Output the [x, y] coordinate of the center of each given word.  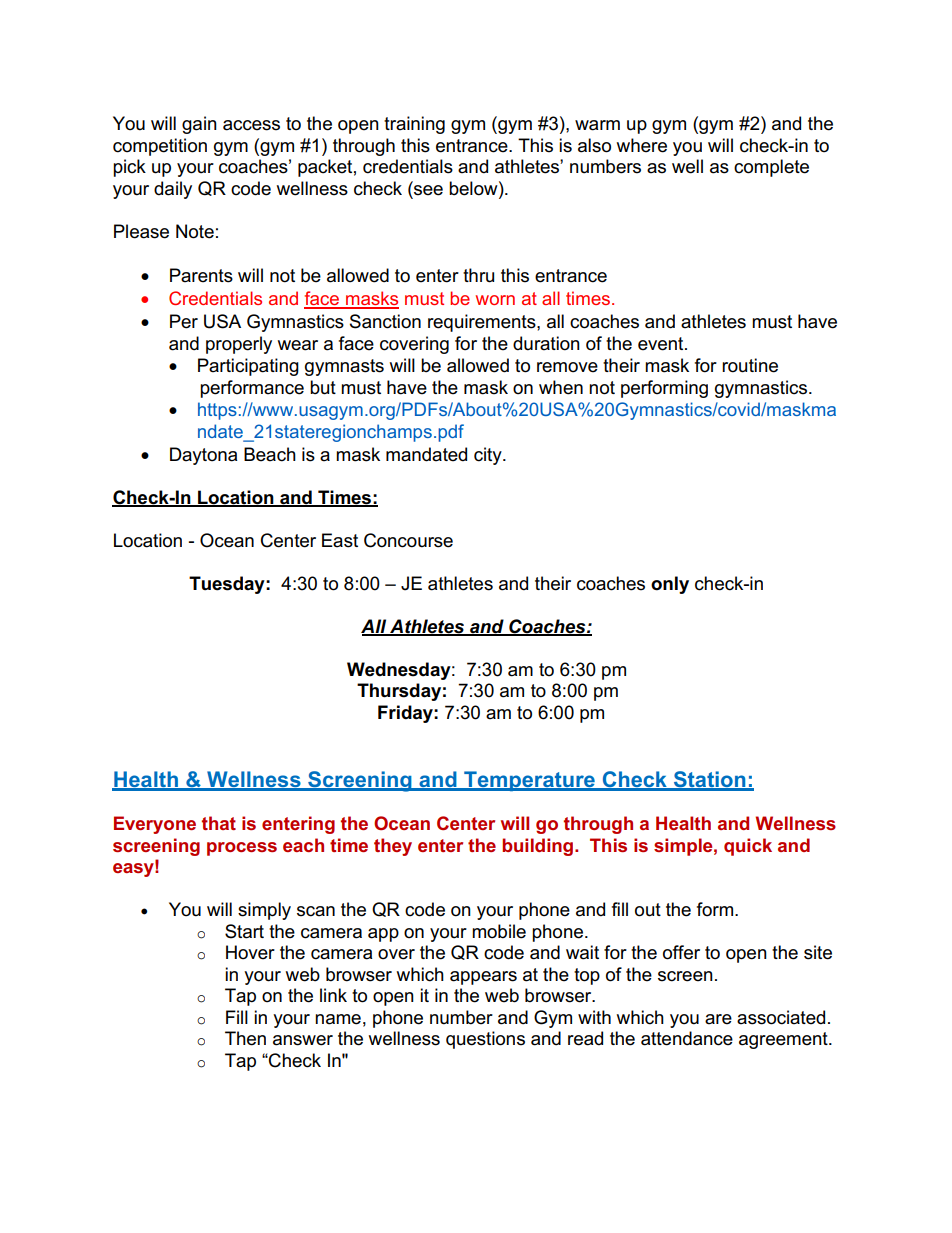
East [340, 540]
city [489, 456]
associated [781, 1017]
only [670, 585]
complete [771, 168]
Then [245, 1038]
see [427, 189]
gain [199, 125]
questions [485, 1040]
